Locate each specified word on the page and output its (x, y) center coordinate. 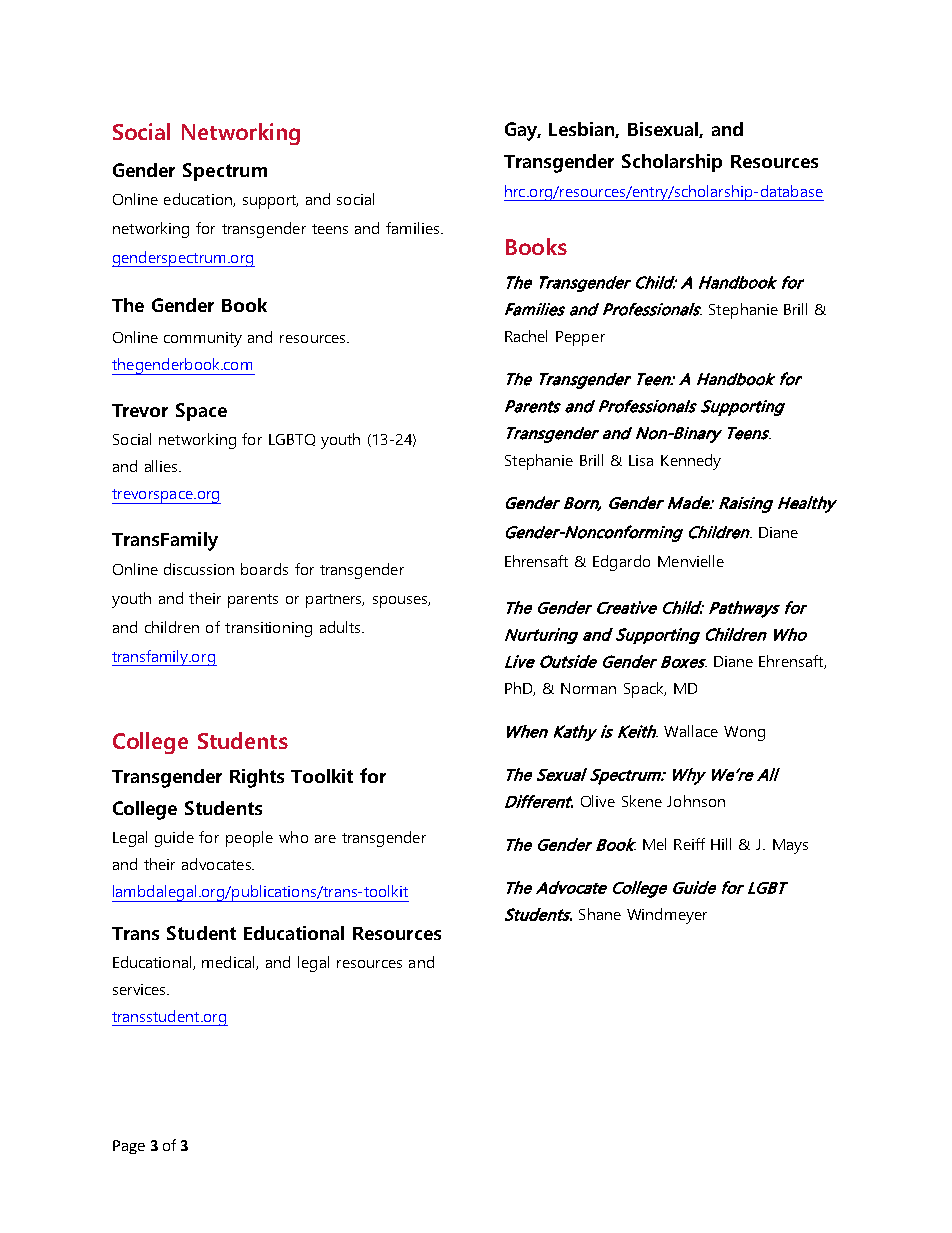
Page (129, 1147)
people (249, 839)
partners (335, 601)
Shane (600, 914)
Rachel (526, 336)
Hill (721, 844)
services (140, 989)
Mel (654, 844)
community (203, 339)
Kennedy (691, 462)
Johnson (696, 801)
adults (341, 627)
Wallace (691, 731)
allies (162, 466)
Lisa (641, 460)
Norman (588, 688)
